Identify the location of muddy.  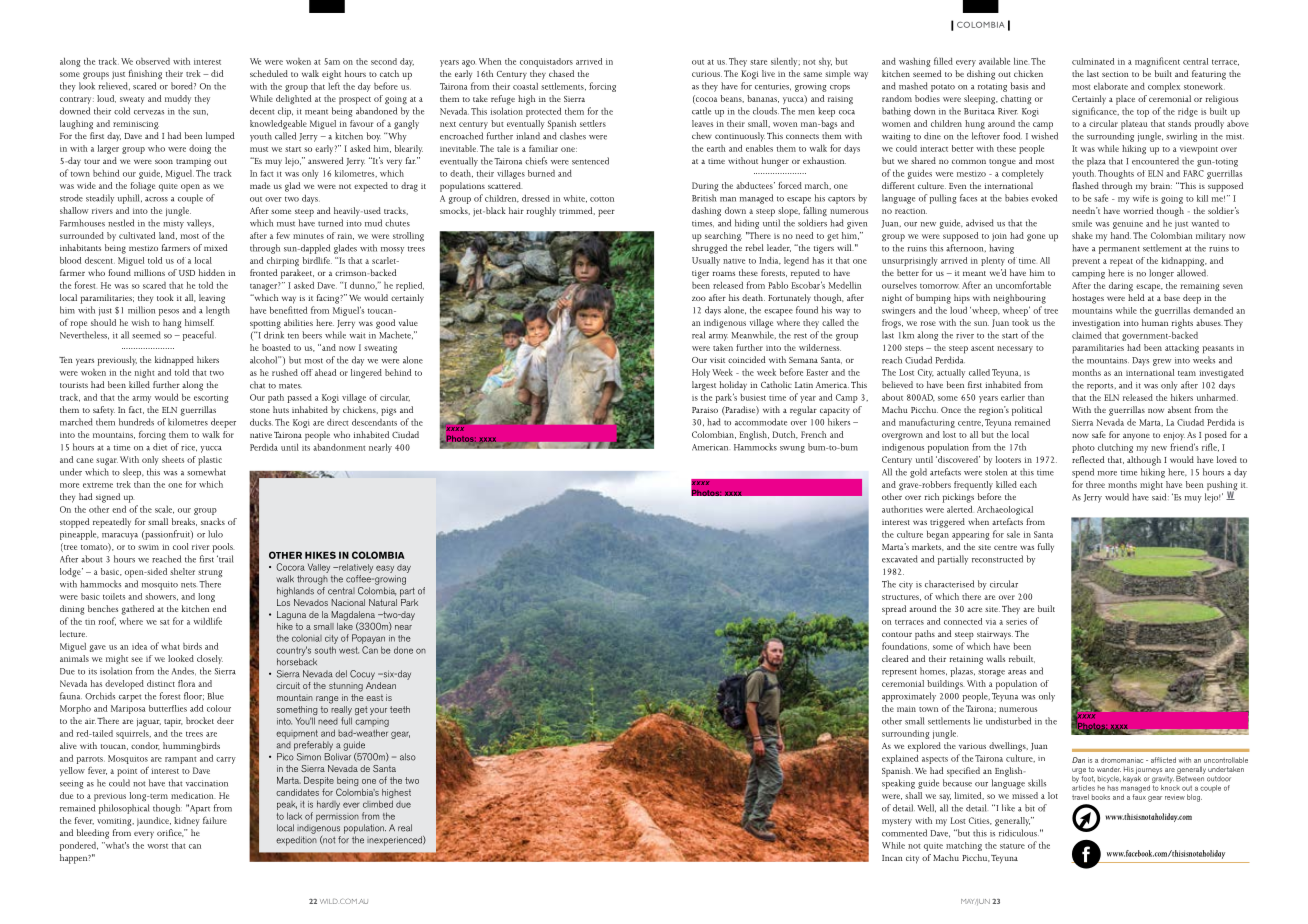
(178, 99).
